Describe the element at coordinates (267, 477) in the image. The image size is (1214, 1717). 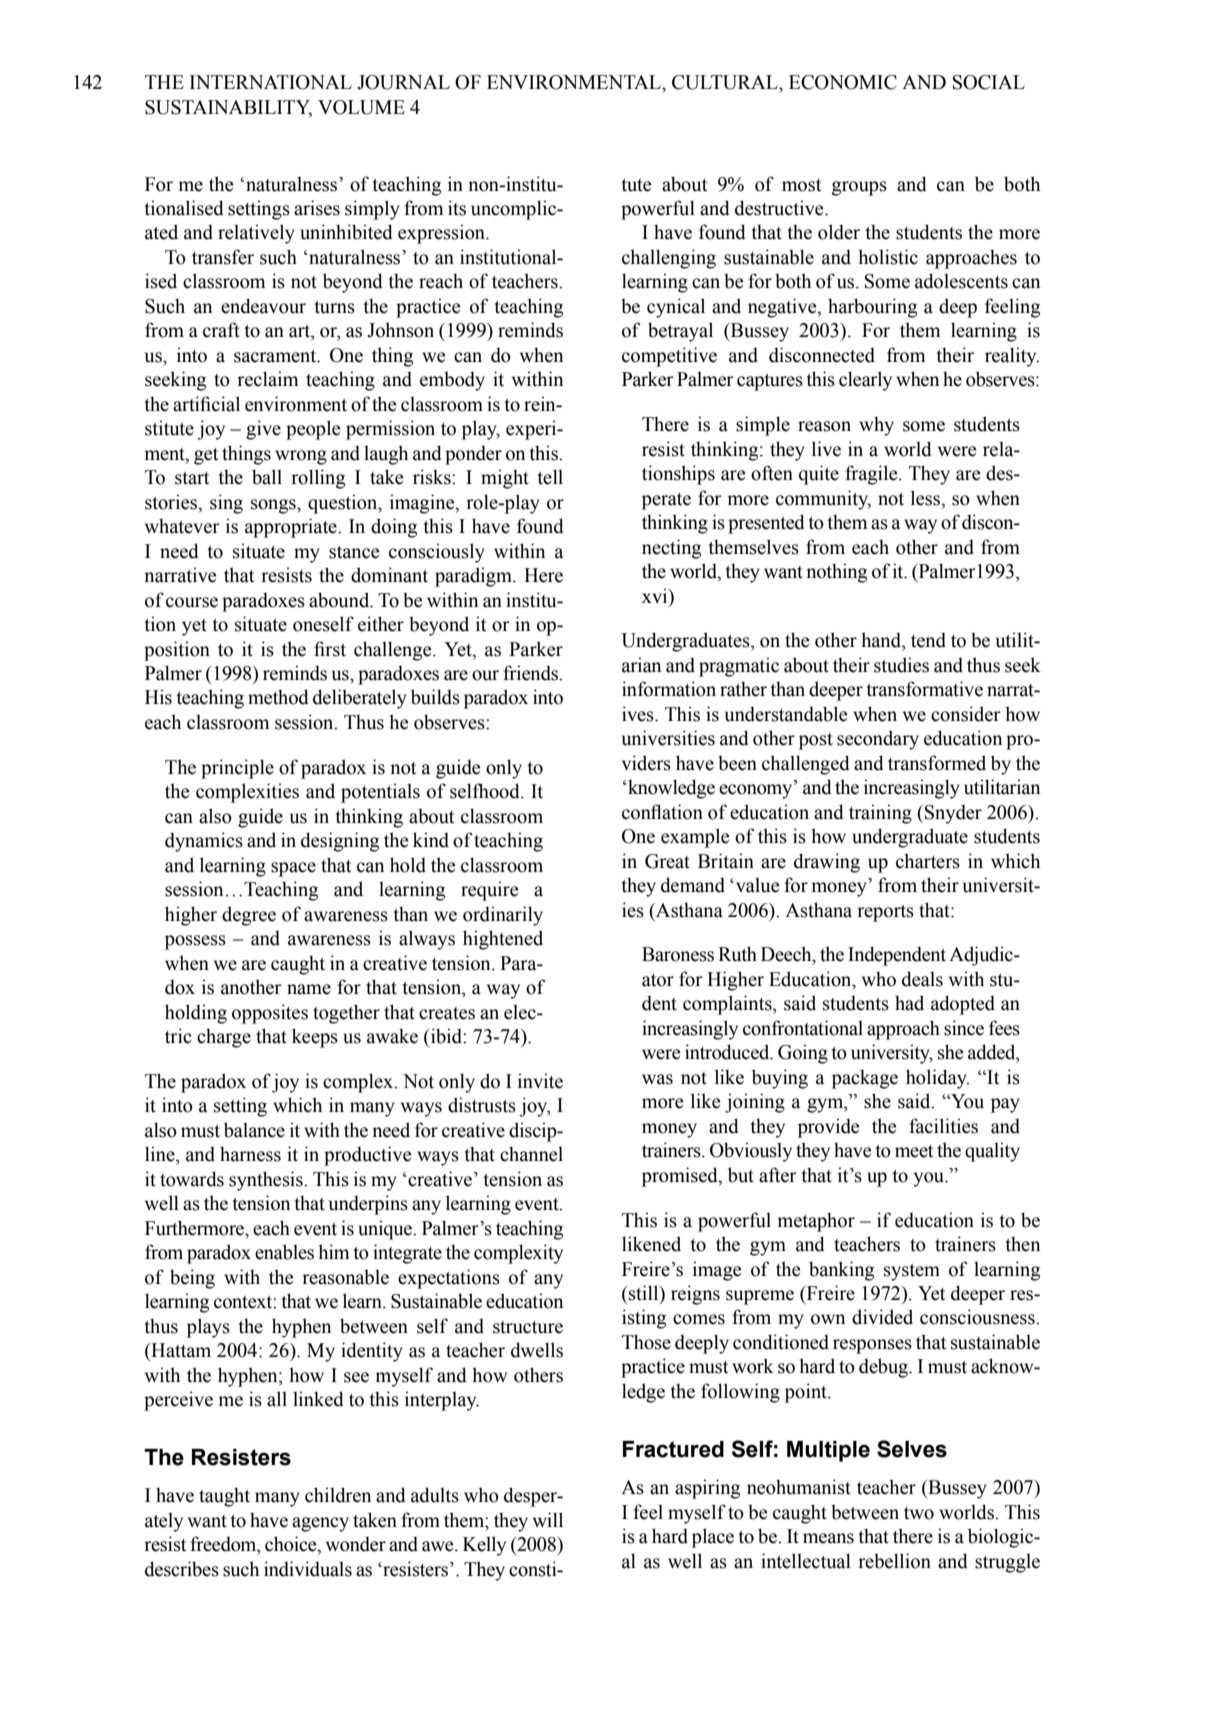
I see `ball` at that location.
